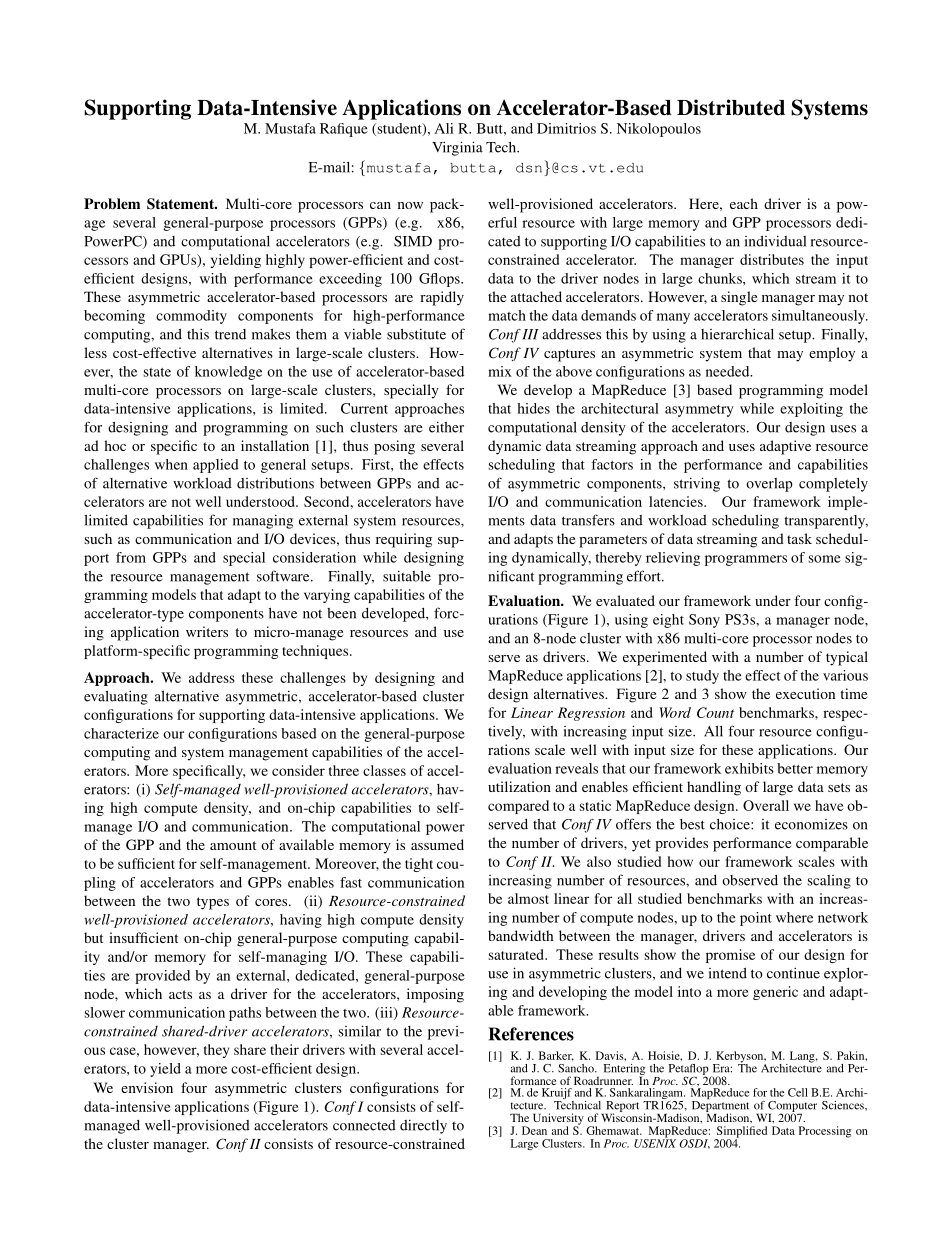 The image size is (952, 1233). Describe the element at coordinates (704, 621) in the screenshot. I see `Sony` at that location.
